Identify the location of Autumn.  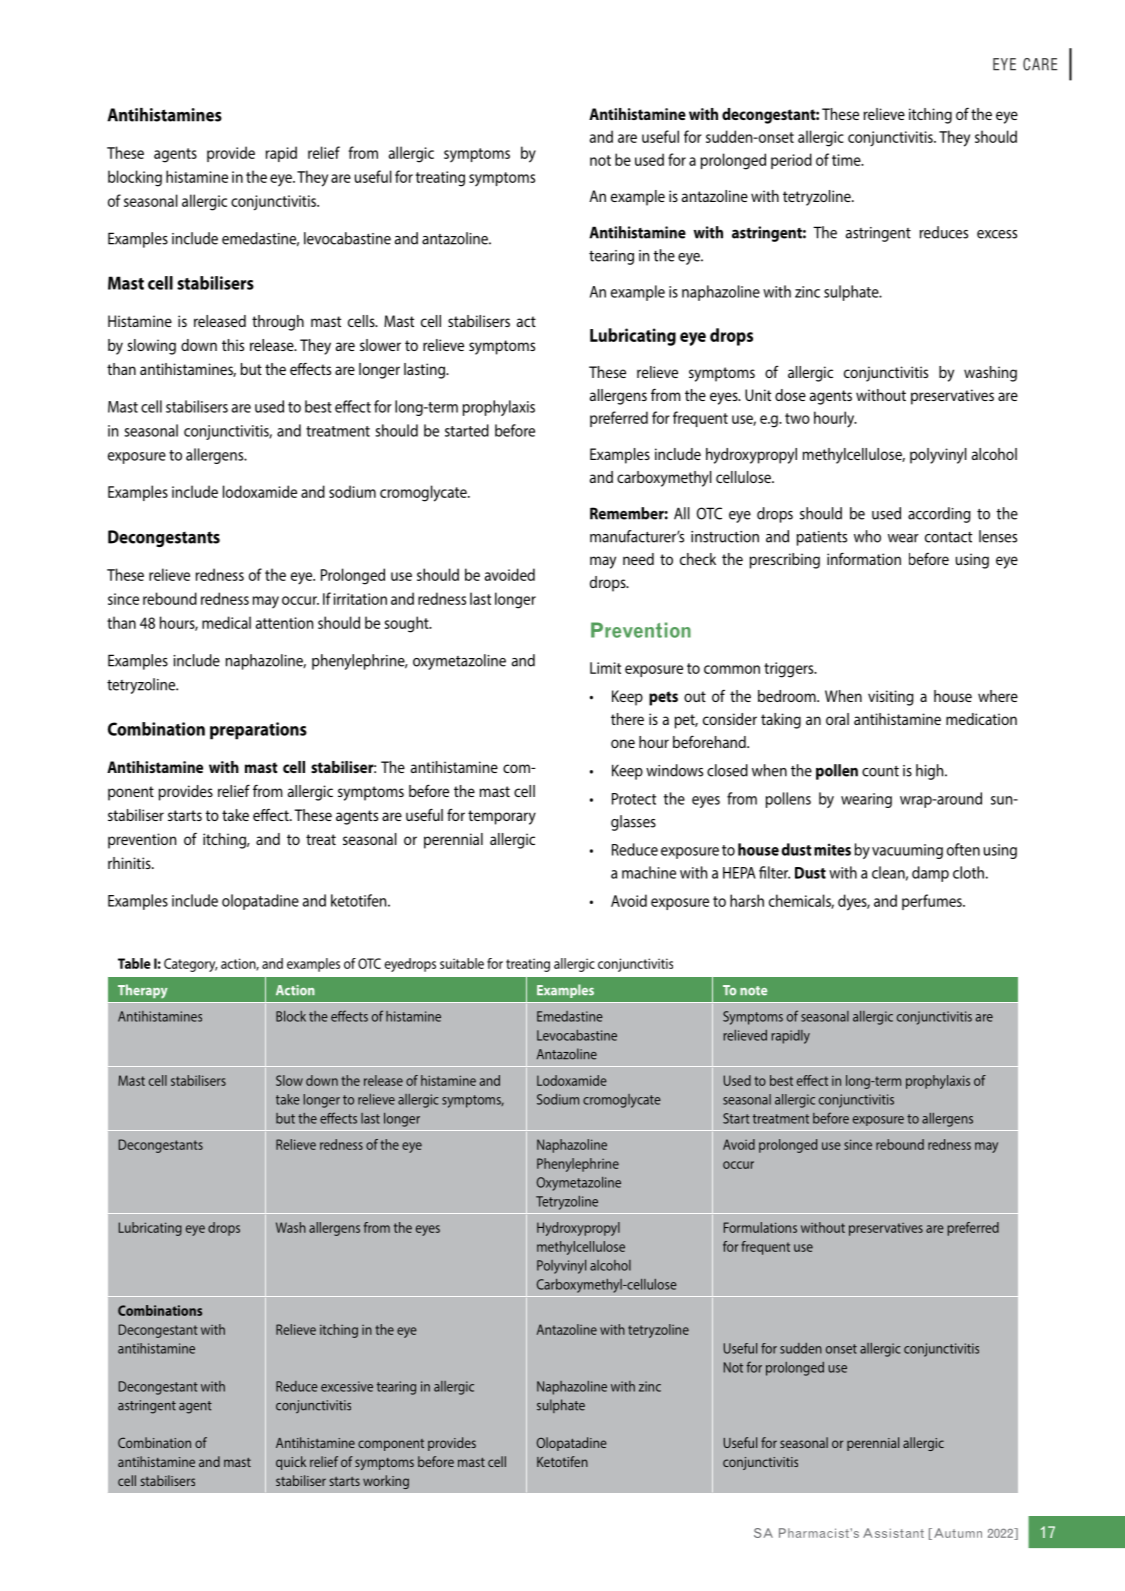
(958, 1533).
